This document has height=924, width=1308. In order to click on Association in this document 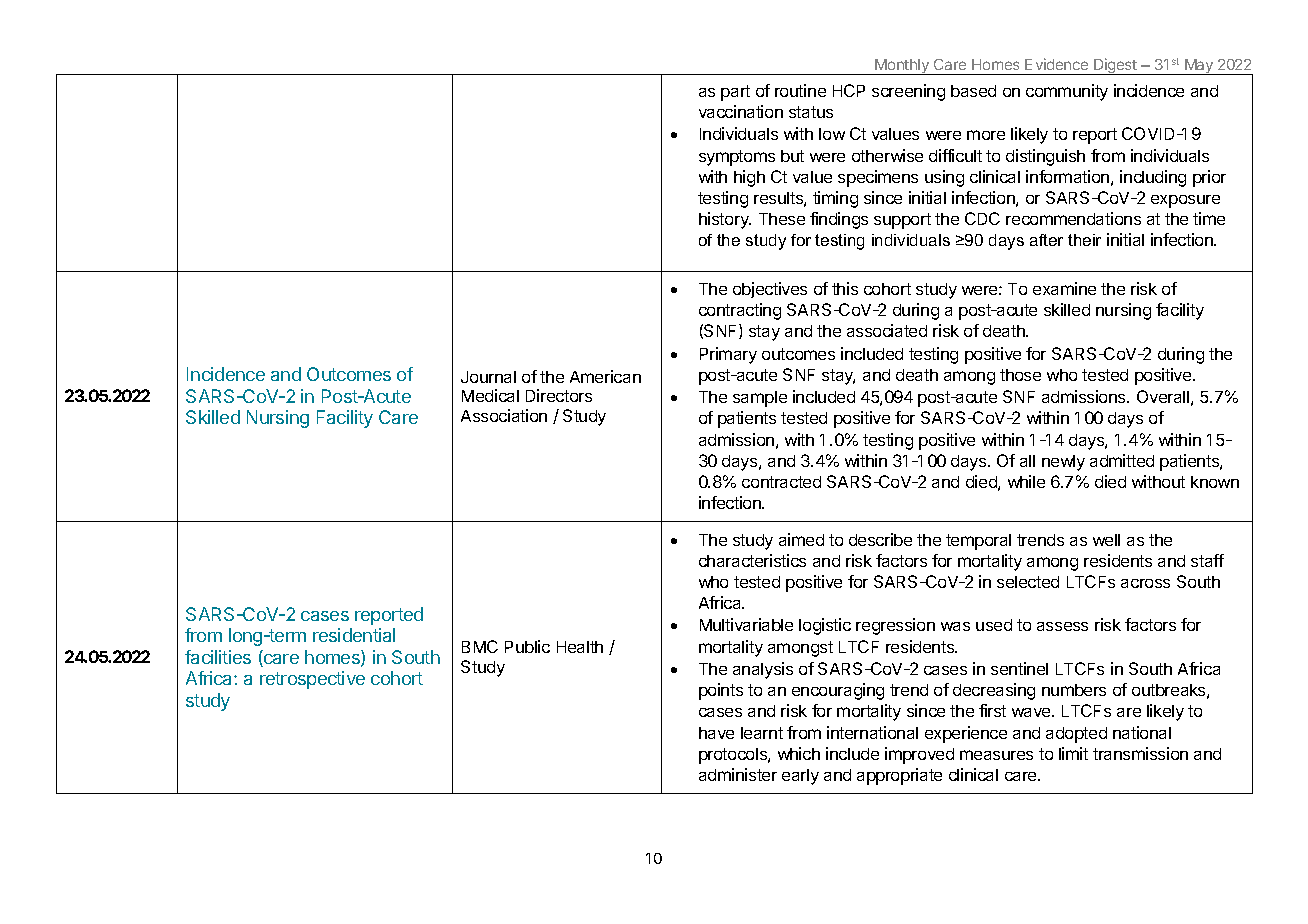, I will do `click(504, 415)`.
